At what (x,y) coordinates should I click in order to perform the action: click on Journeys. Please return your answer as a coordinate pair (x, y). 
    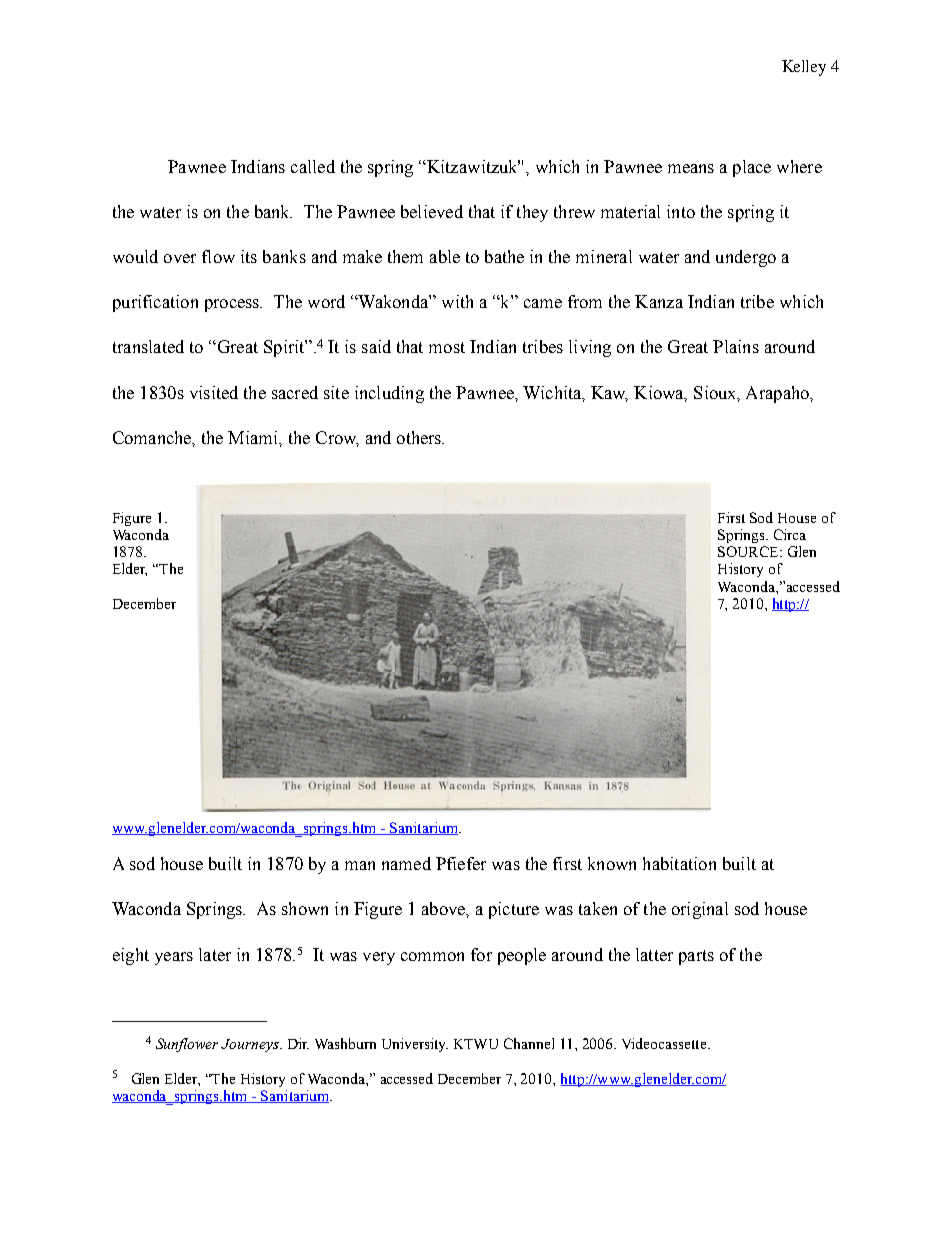
    Looking at the image, I should click on (251, 1045).
